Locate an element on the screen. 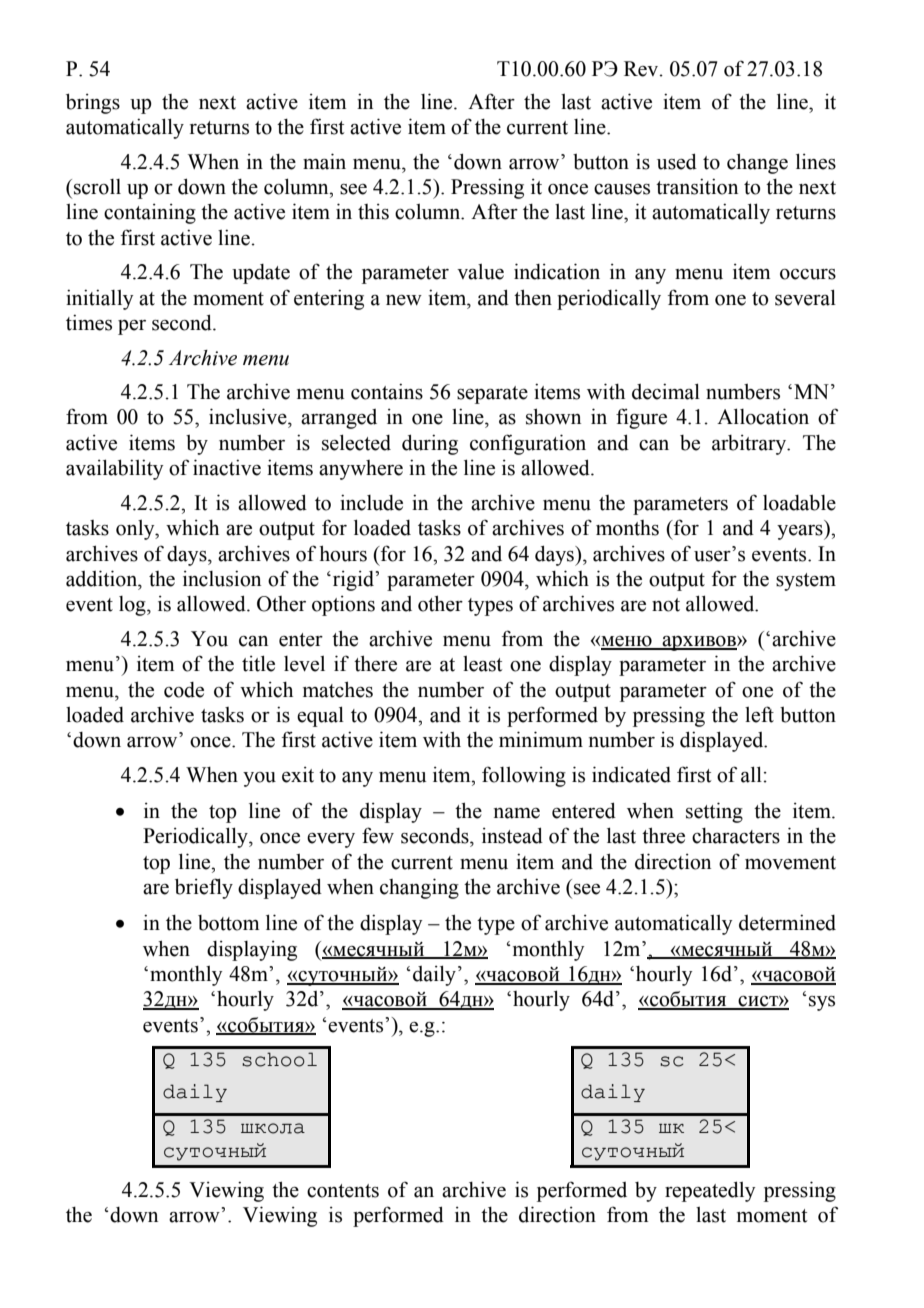  arbitrary is located at coordinates (750, 445).
